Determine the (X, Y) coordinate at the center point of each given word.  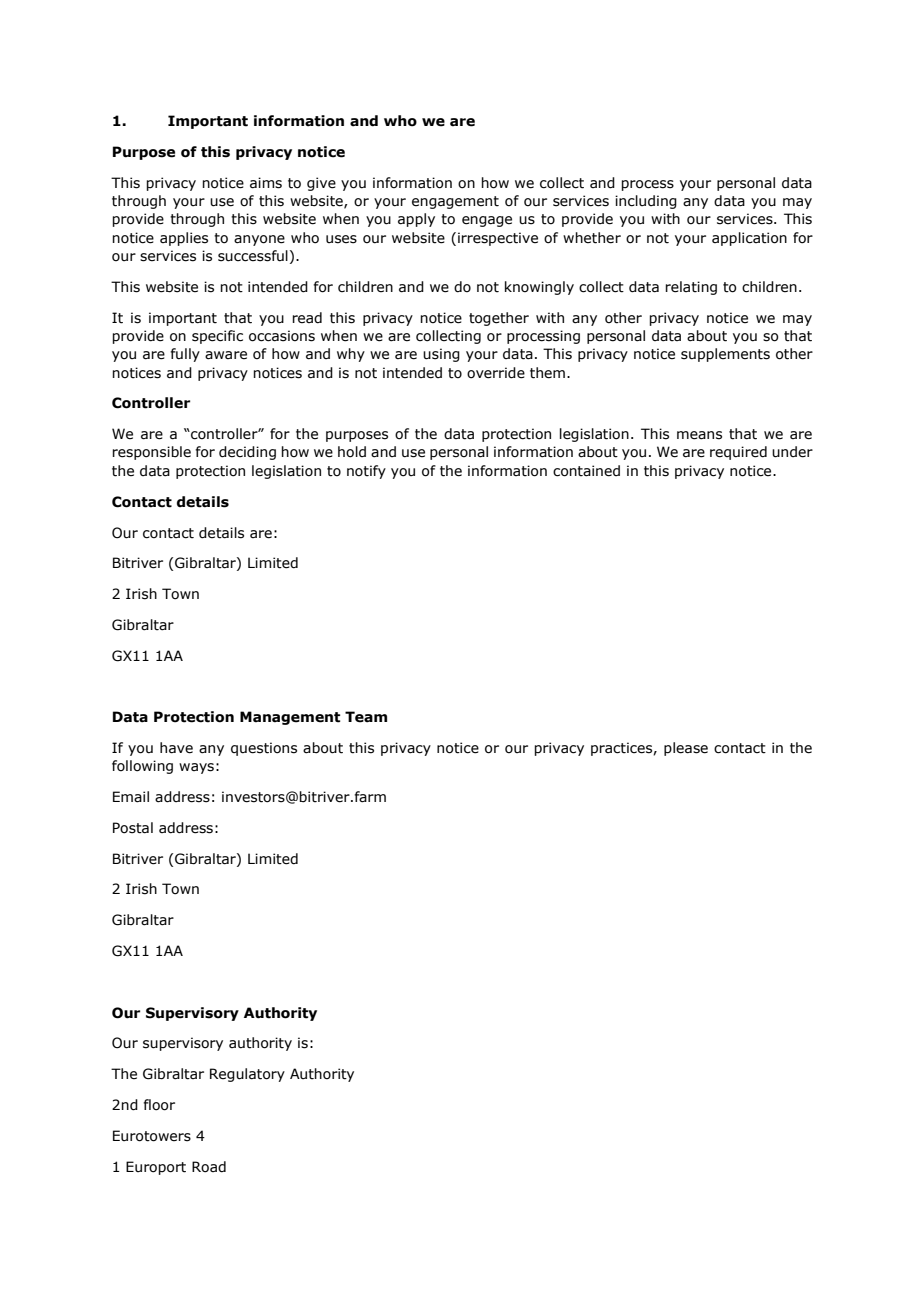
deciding (247, 453)
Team (366, 717)
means (699, 435)
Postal (133, 828)
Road (209, 1167)
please (686, 749)
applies (184, 239)
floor (159, 1105)
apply (416, 220)
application (749, 239)
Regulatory (247, 1075)
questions (264, 749)
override (496, 373)
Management (290, 718)
